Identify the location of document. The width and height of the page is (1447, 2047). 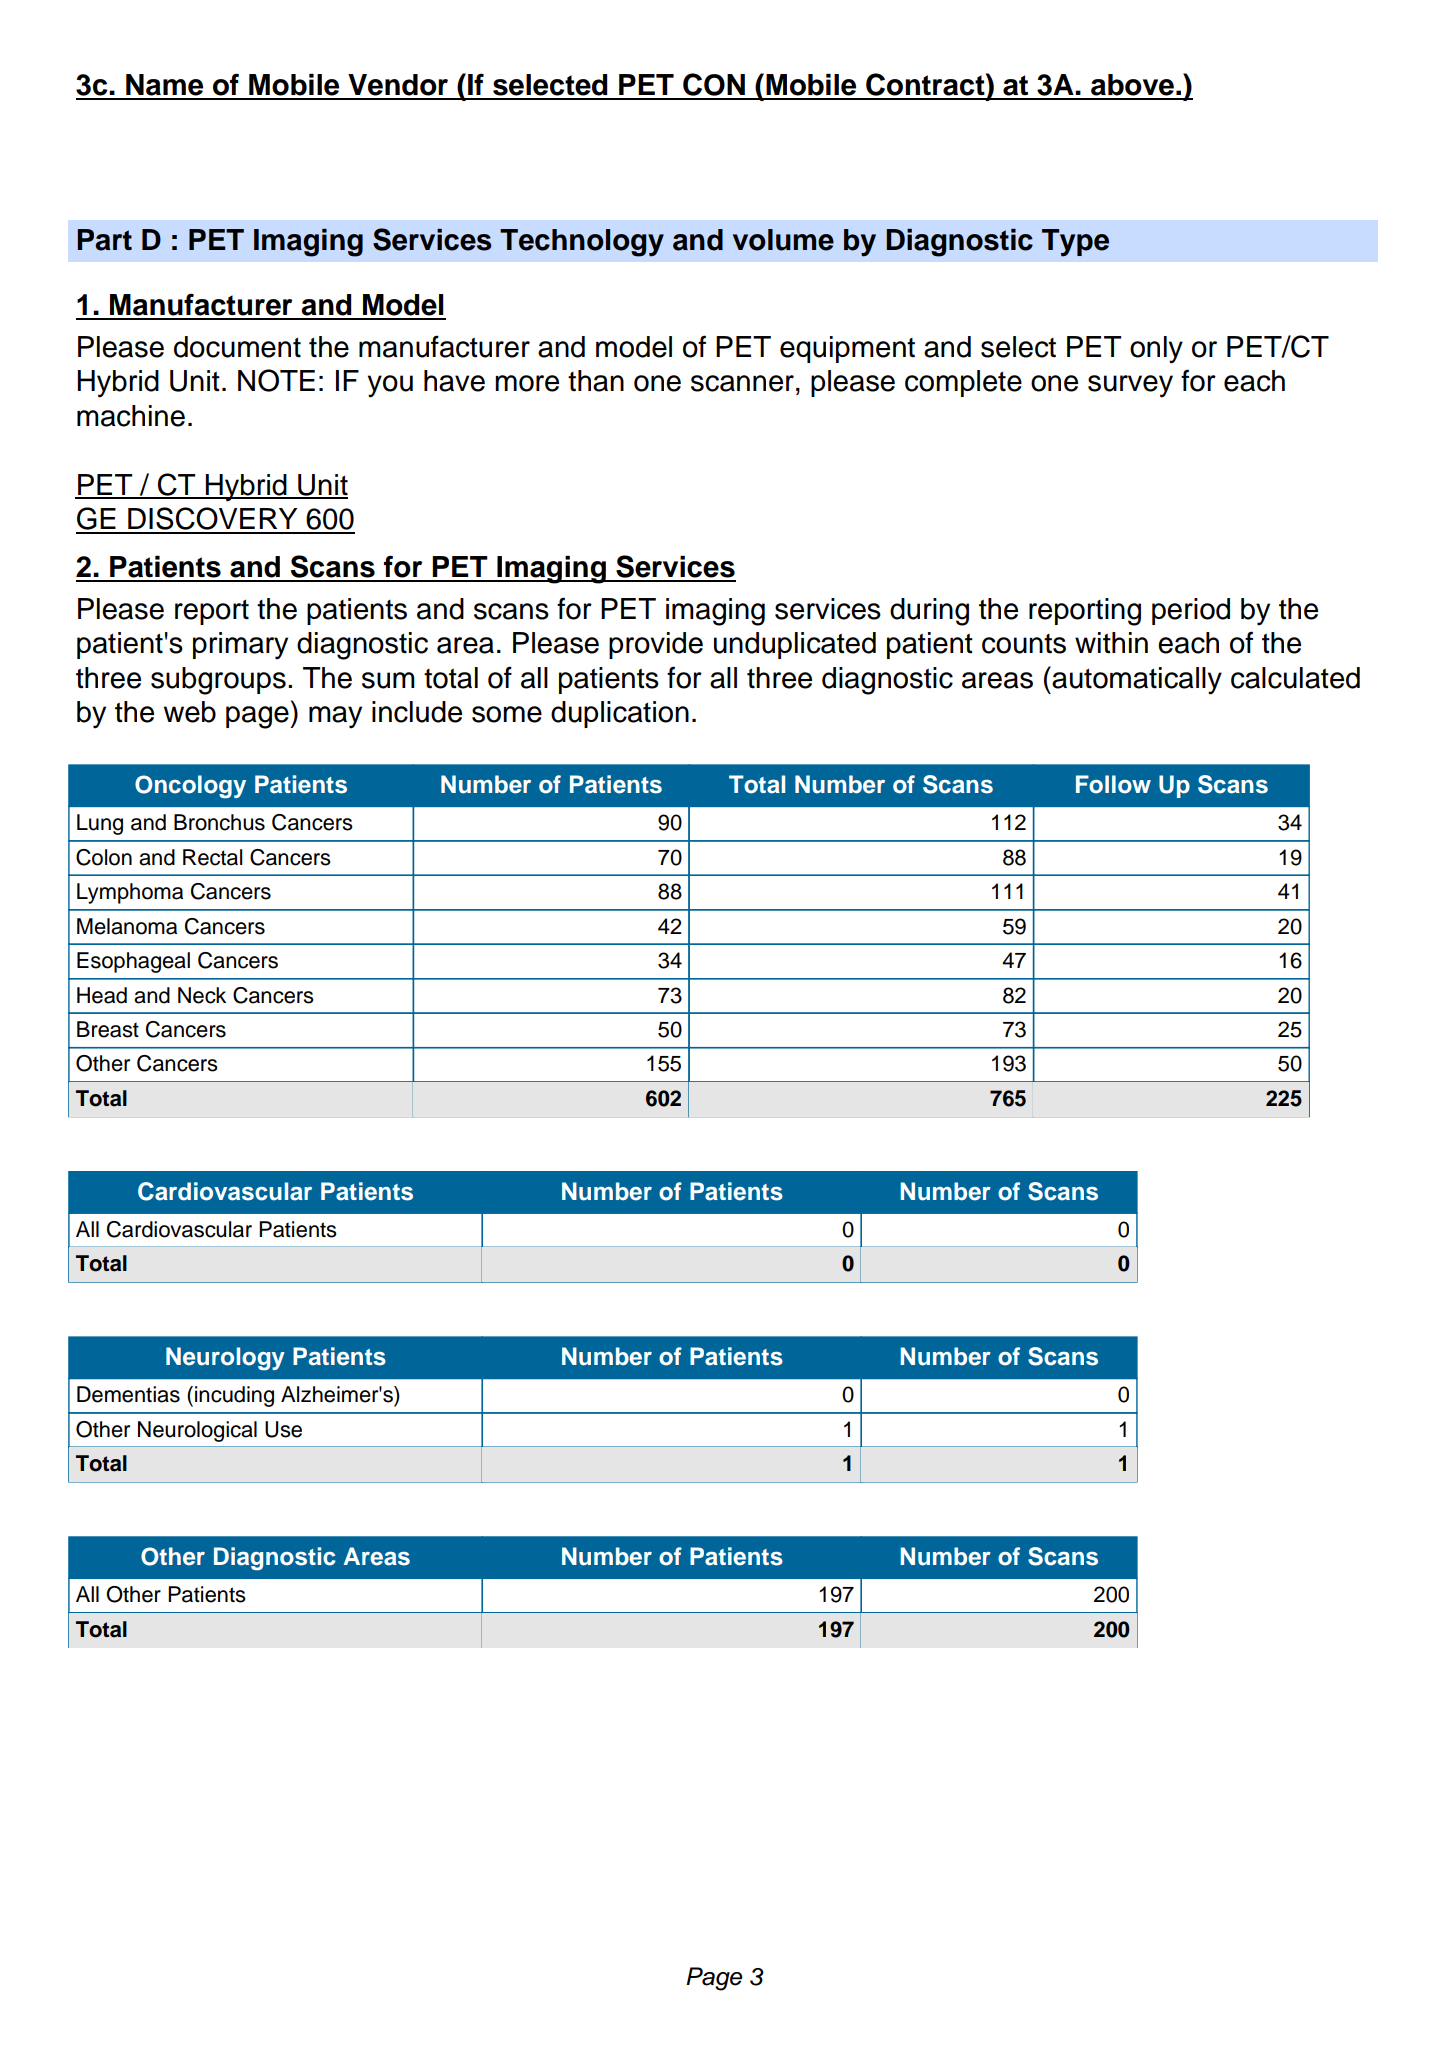
(237, 347).
